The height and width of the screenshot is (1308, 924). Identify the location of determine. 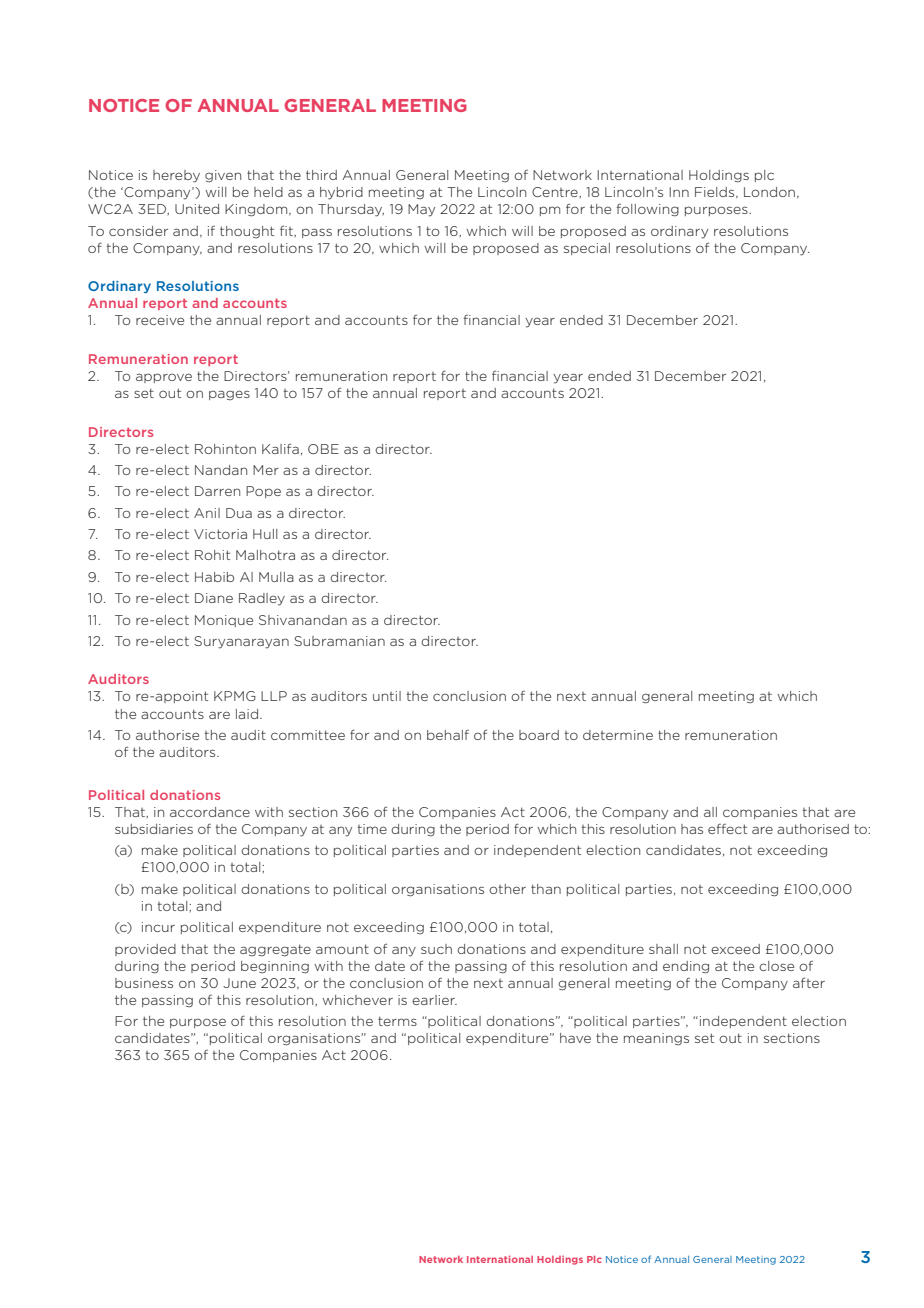
(618, 735).
